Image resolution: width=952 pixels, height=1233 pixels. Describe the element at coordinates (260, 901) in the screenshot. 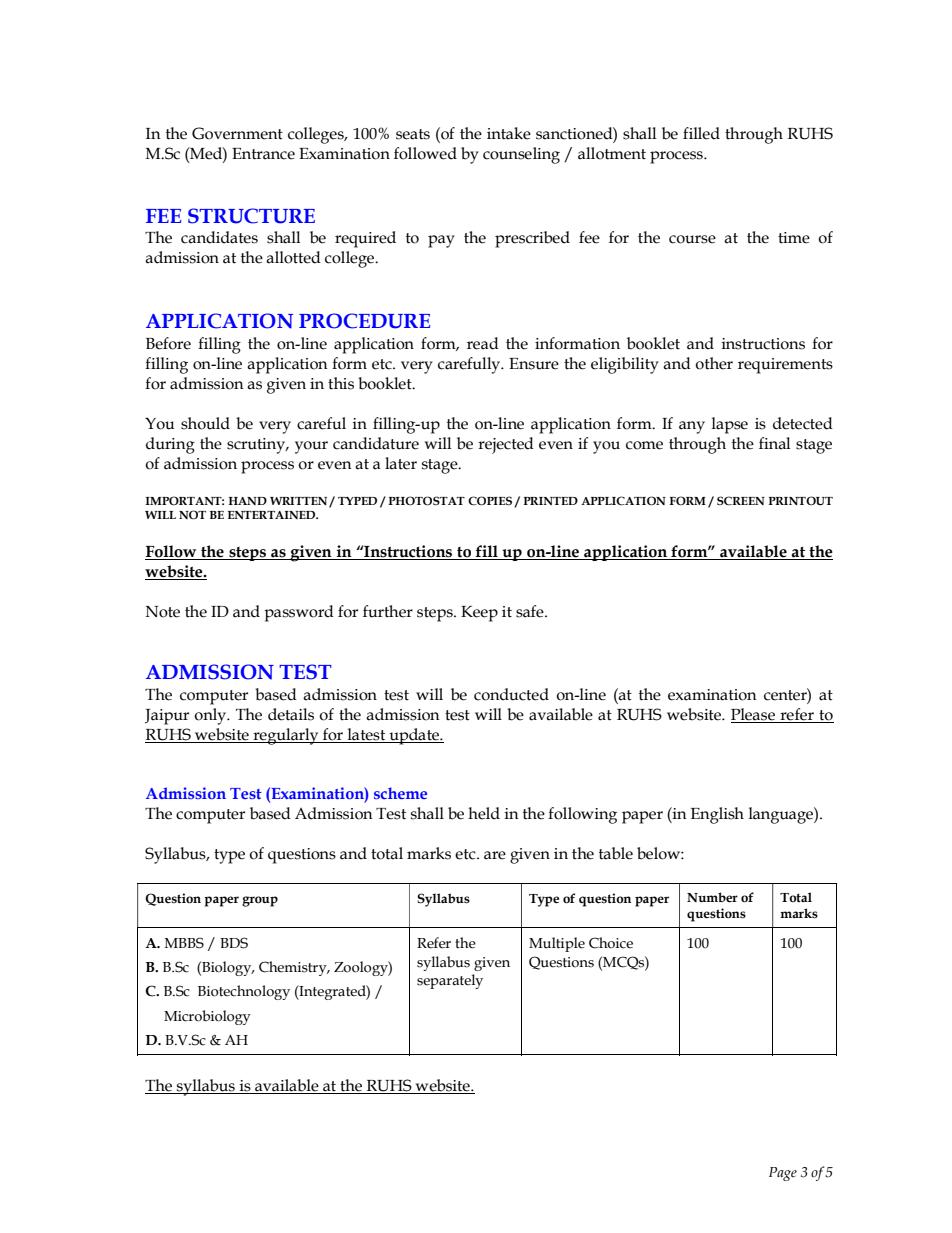

I see `group` at that location.
